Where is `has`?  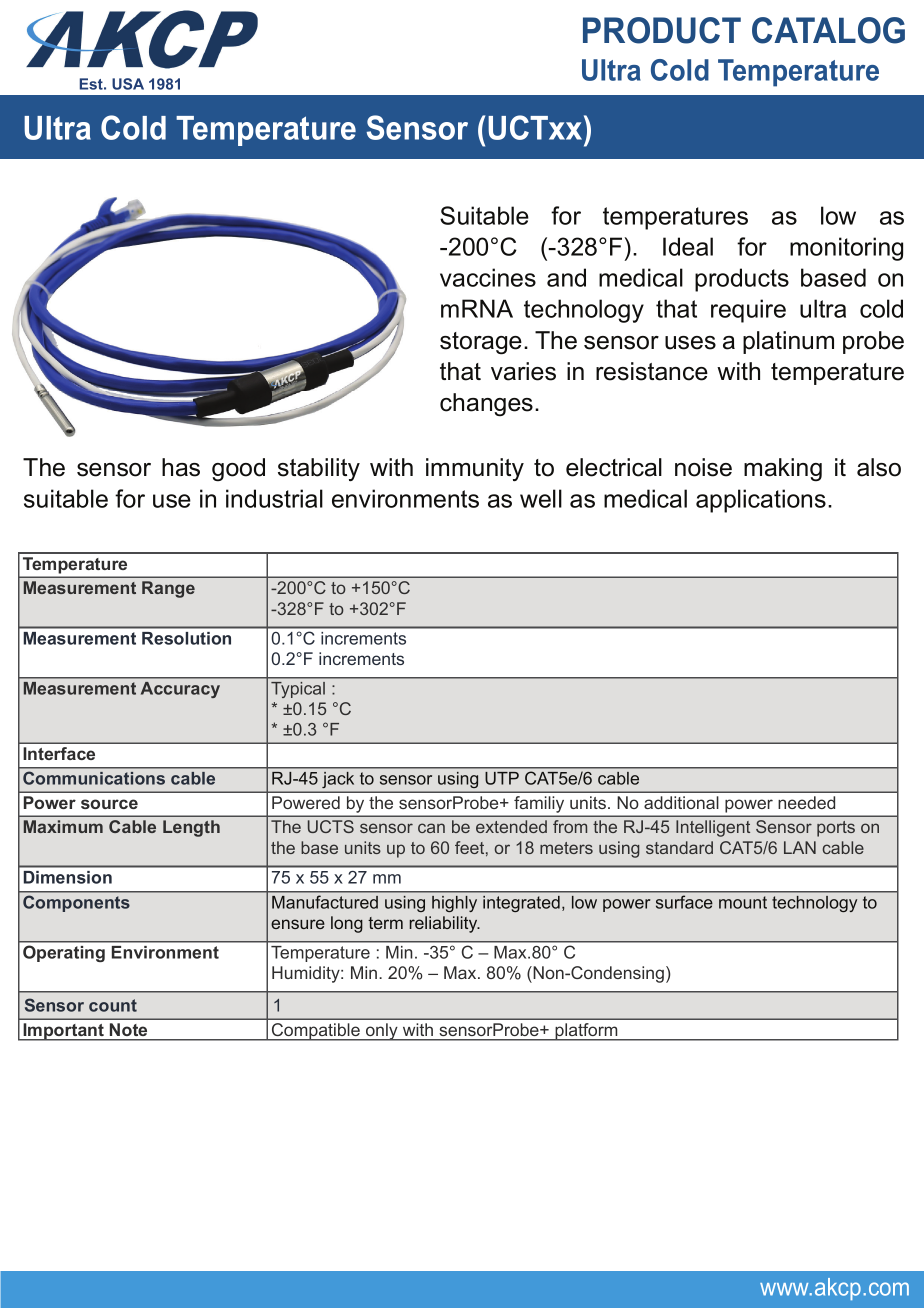 has is located at coordinates (181, 467).
